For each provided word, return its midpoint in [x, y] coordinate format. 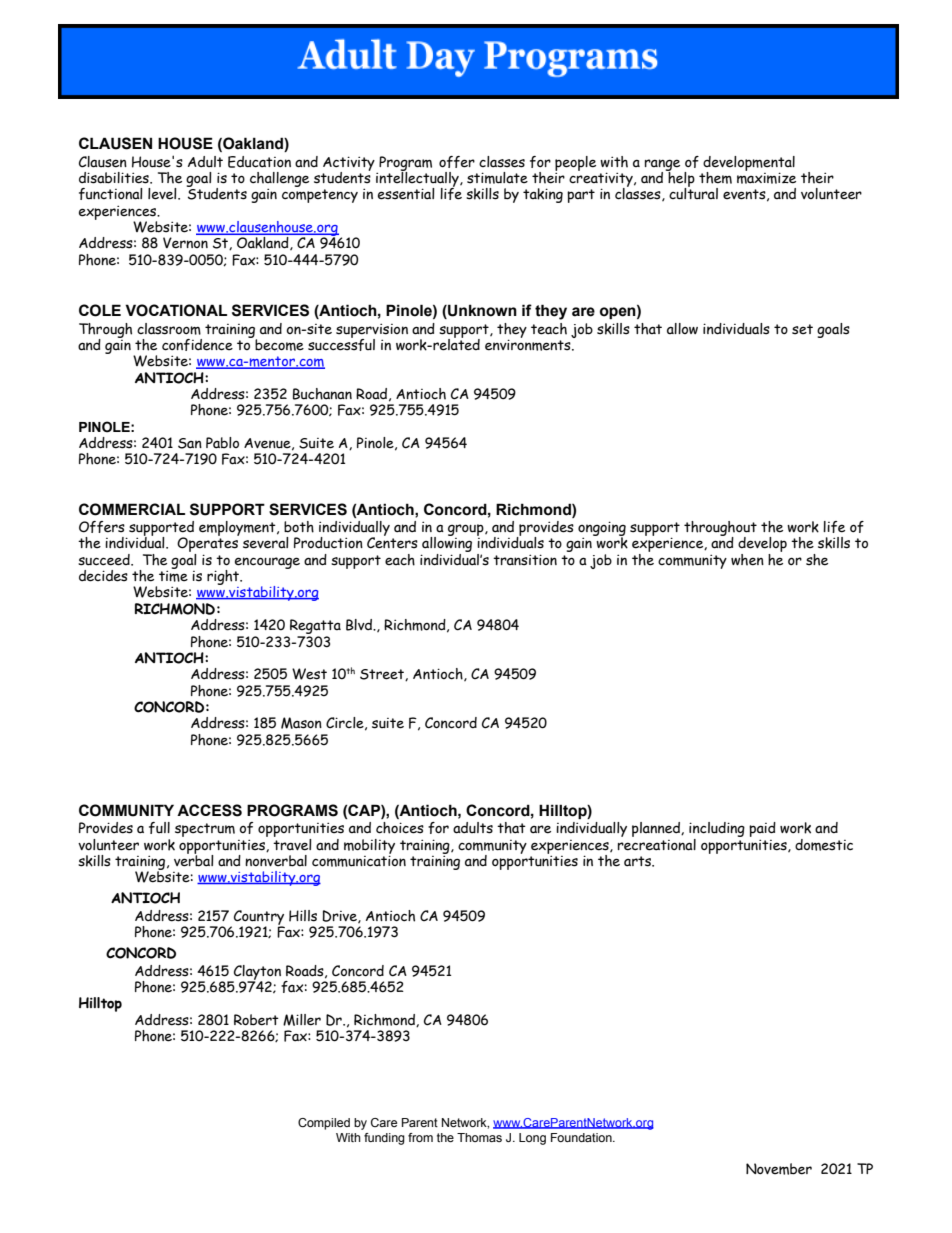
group [467, 531]
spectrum [205, 830]
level [163, 194]
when [747, 560]
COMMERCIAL [132, 509]
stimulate [497, 178]
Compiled [324, 1124]
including [717, 831]
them [715, 178]
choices [400, 828]
